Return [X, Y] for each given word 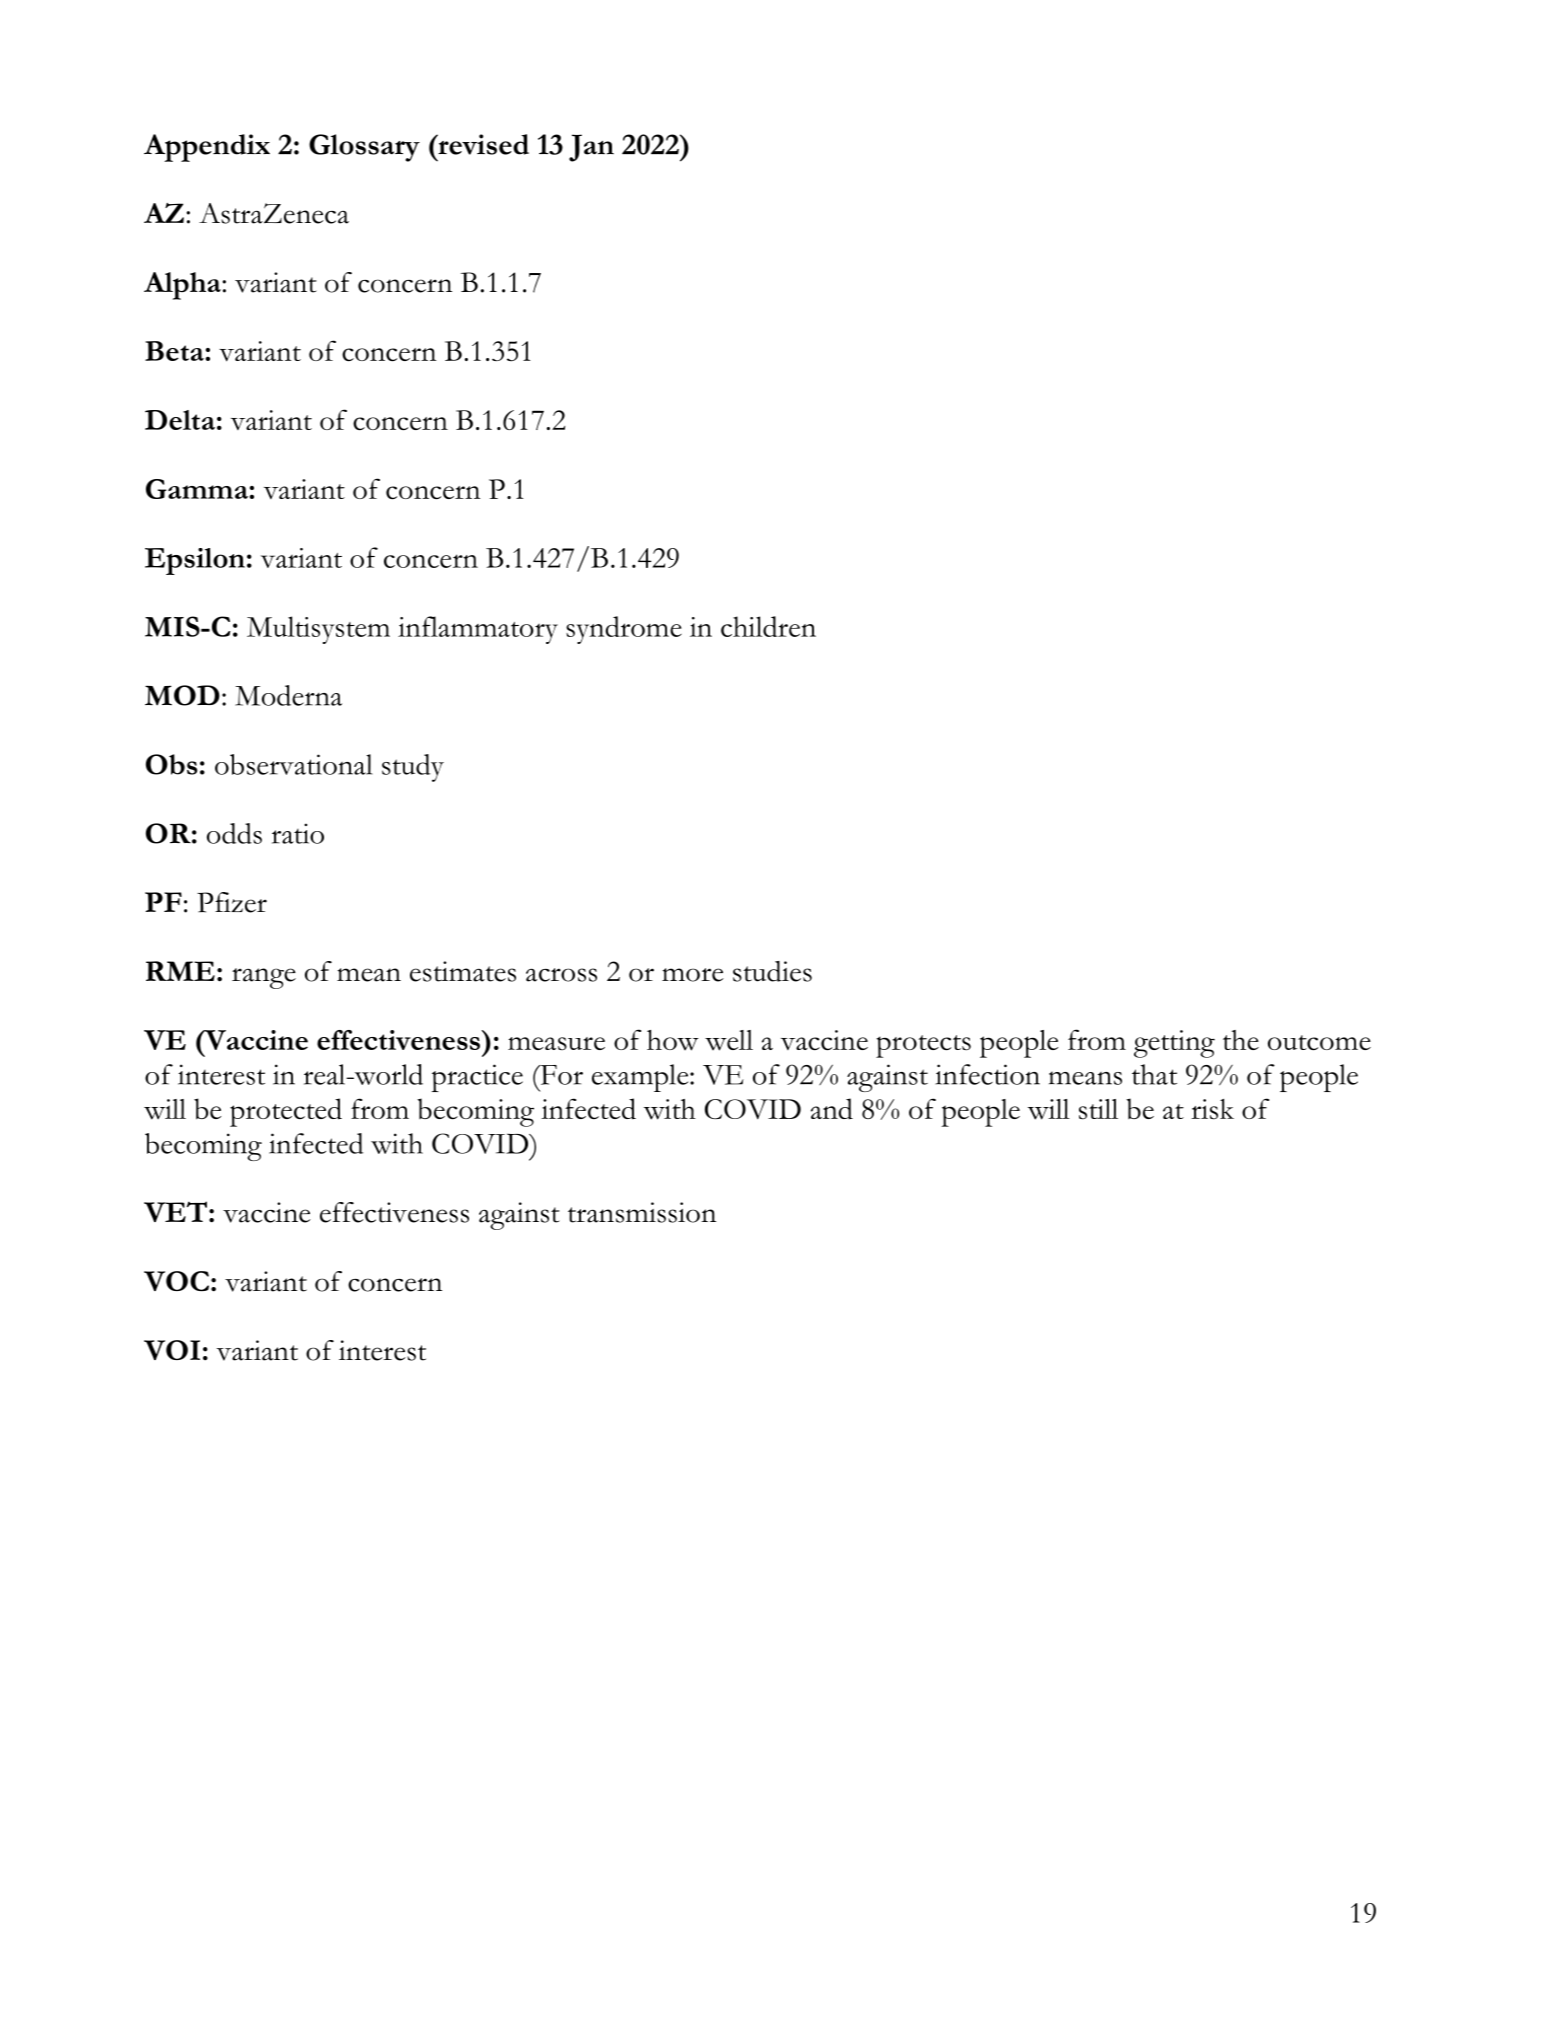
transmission [642, 1212]
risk [1212, 1109]
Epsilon [195, 561]
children [768, 626]
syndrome [624, 630]
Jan [591, 148]
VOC [176, 1281]
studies [772, 971]
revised [482, 144]
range [264, 978]
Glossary [364, 148]
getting [1174, 1044]
